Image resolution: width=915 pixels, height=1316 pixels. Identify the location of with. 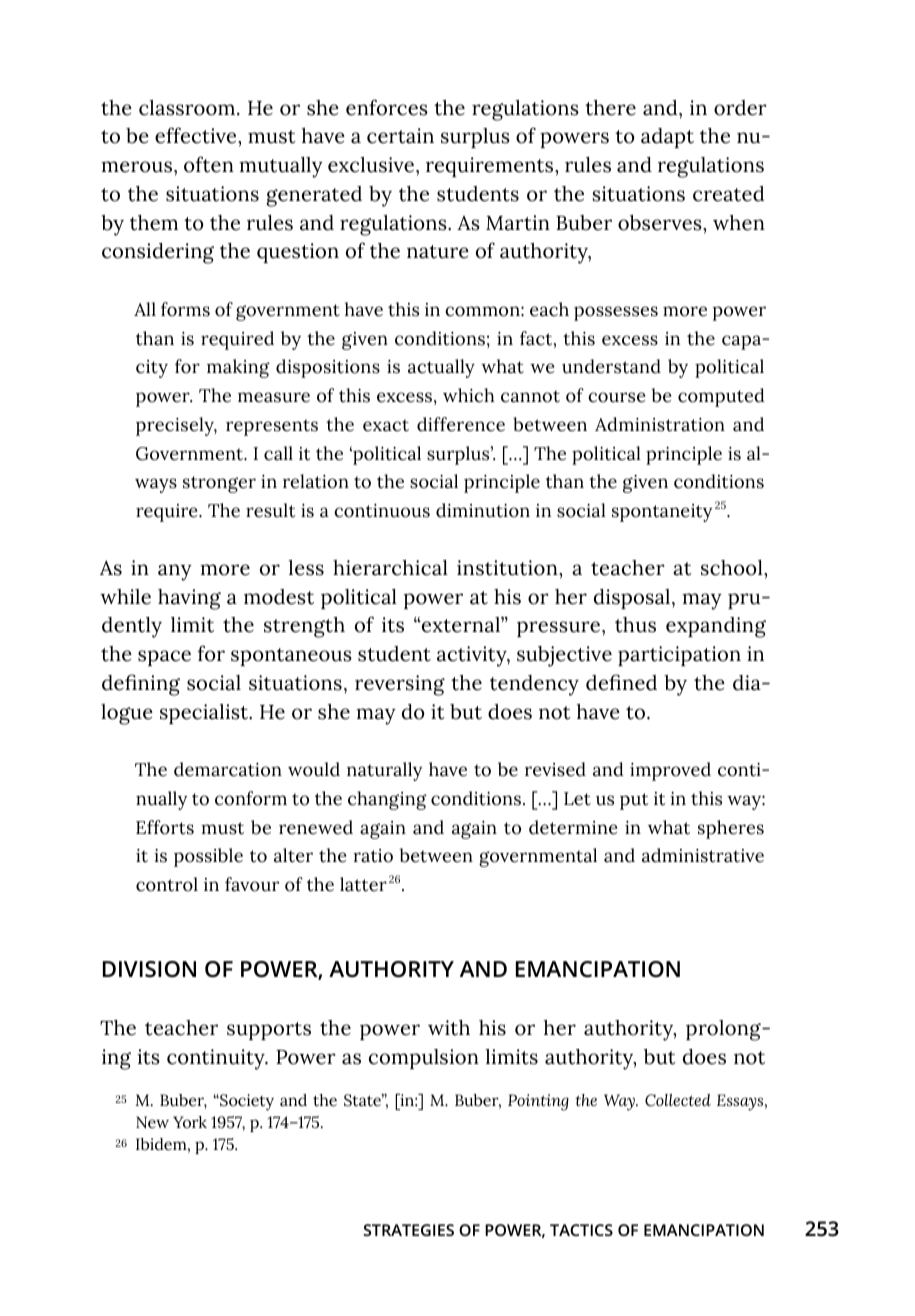
(449, 1028).
